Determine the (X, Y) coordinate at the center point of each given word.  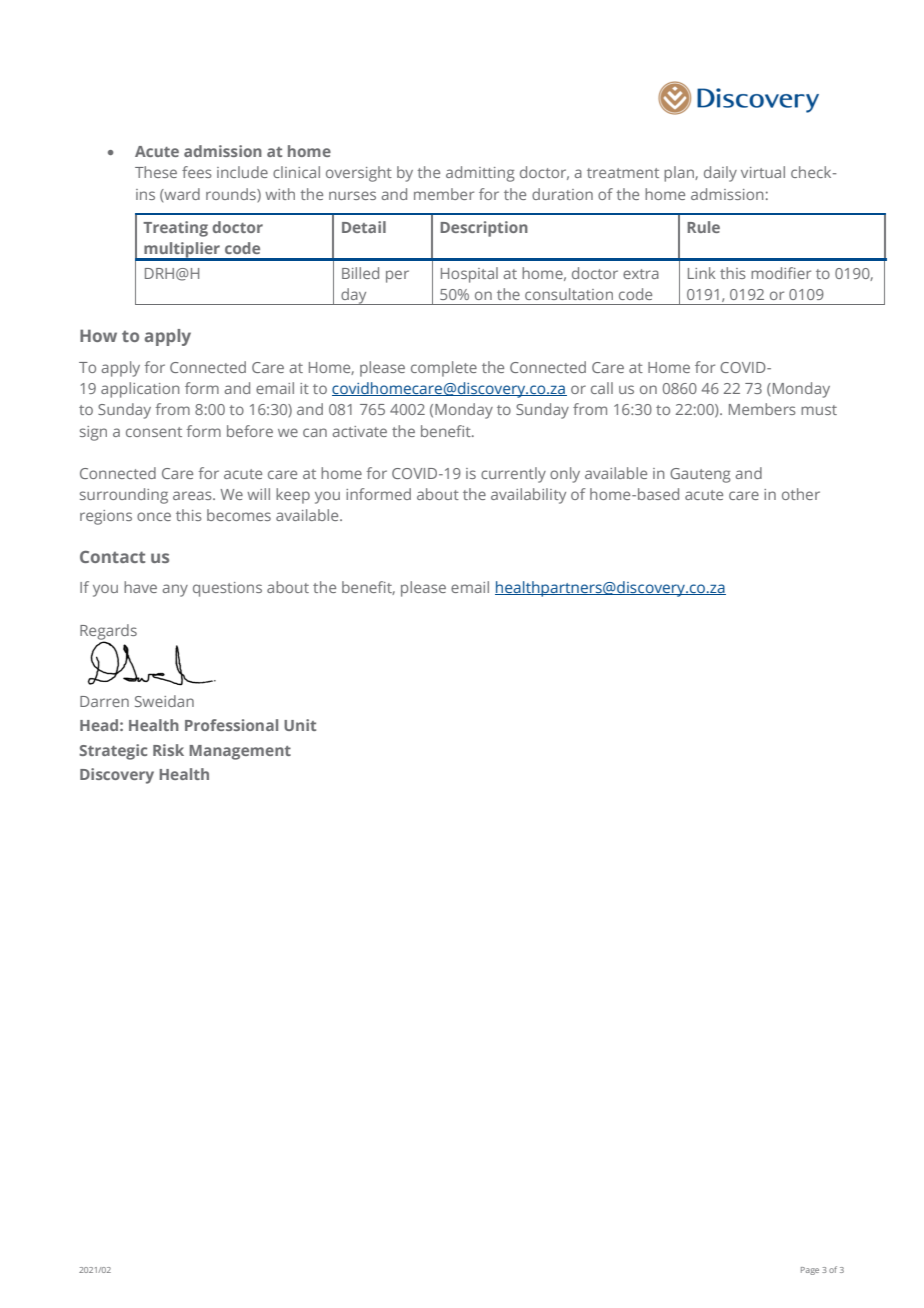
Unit (300, 725)
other (801, 494)
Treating (175, 229)
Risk (168, 750)
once (154, 516)
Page (810, 1271)
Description (484, 229)
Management (240, 752)
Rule (703, 227)
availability (528, 496)
